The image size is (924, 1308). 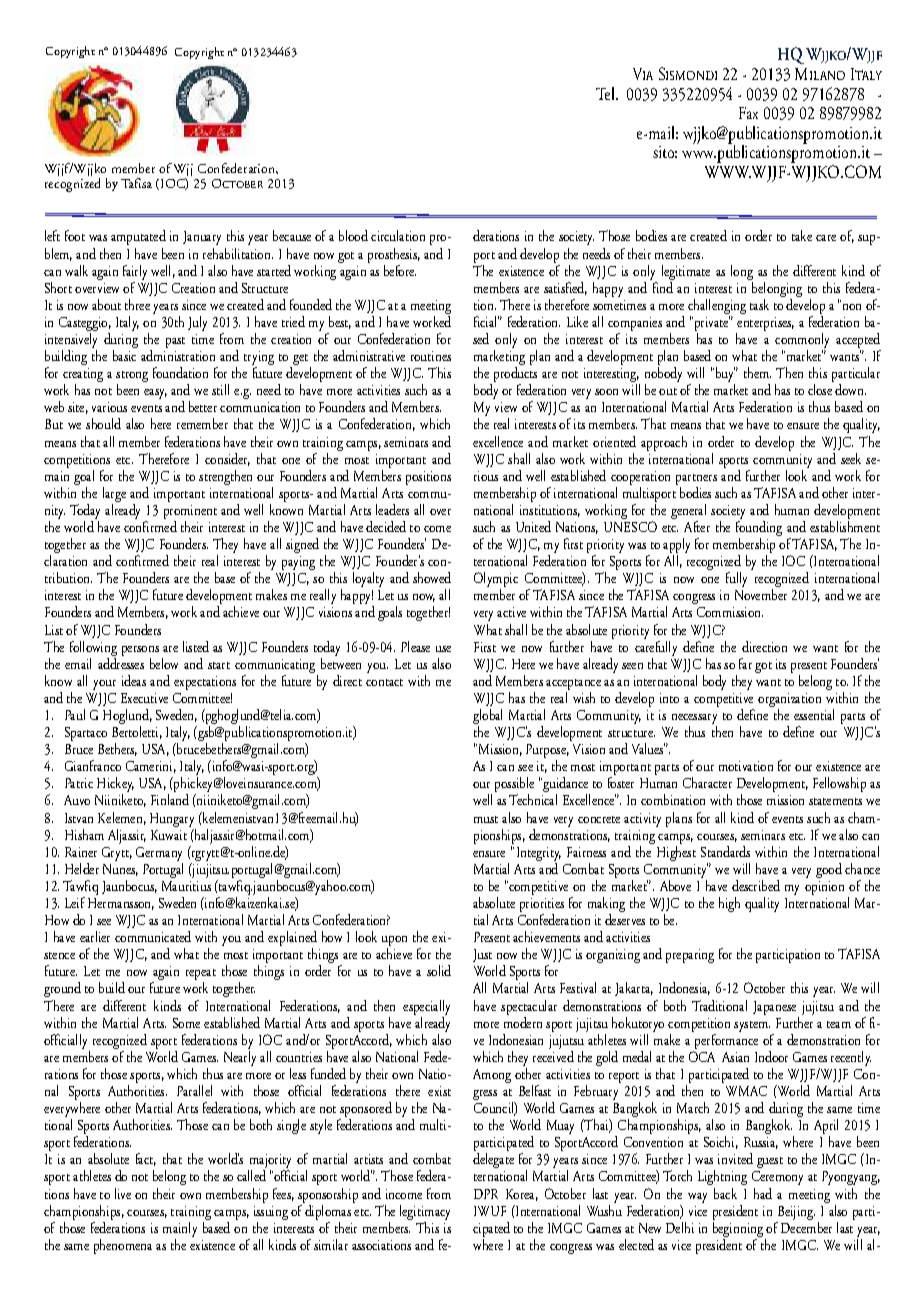 What do you see at coordinates (138, 237) in the screenshot?
I see `amputated` at bounding box center [138, 237].
